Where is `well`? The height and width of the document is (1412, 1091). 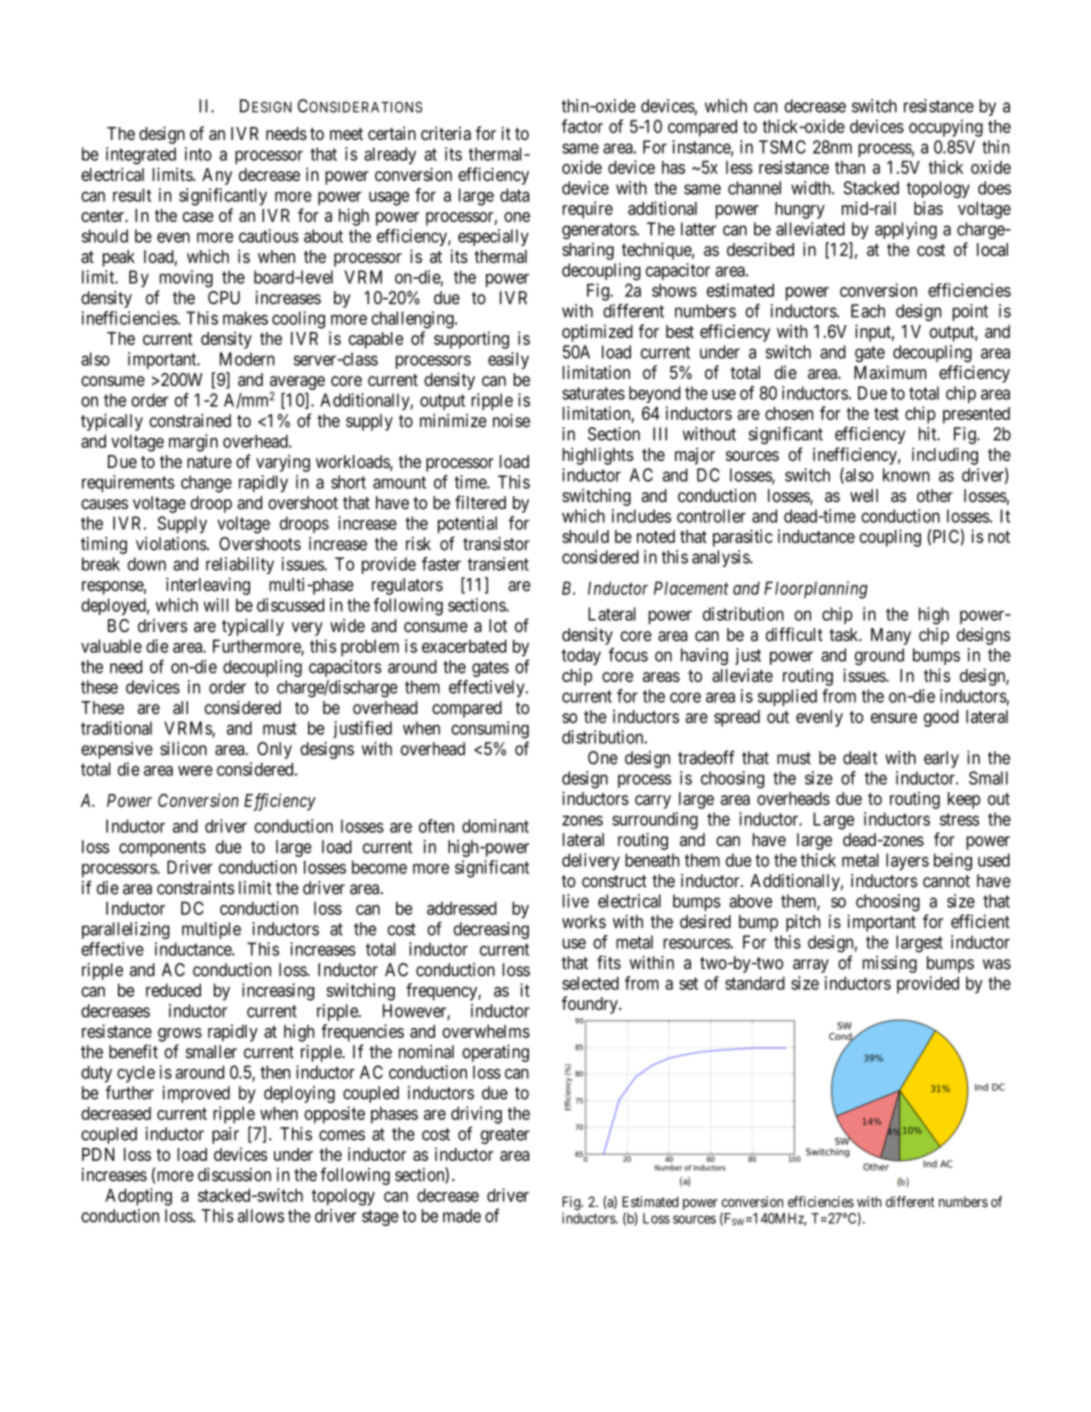
well is located at coordinates (864, 495).
